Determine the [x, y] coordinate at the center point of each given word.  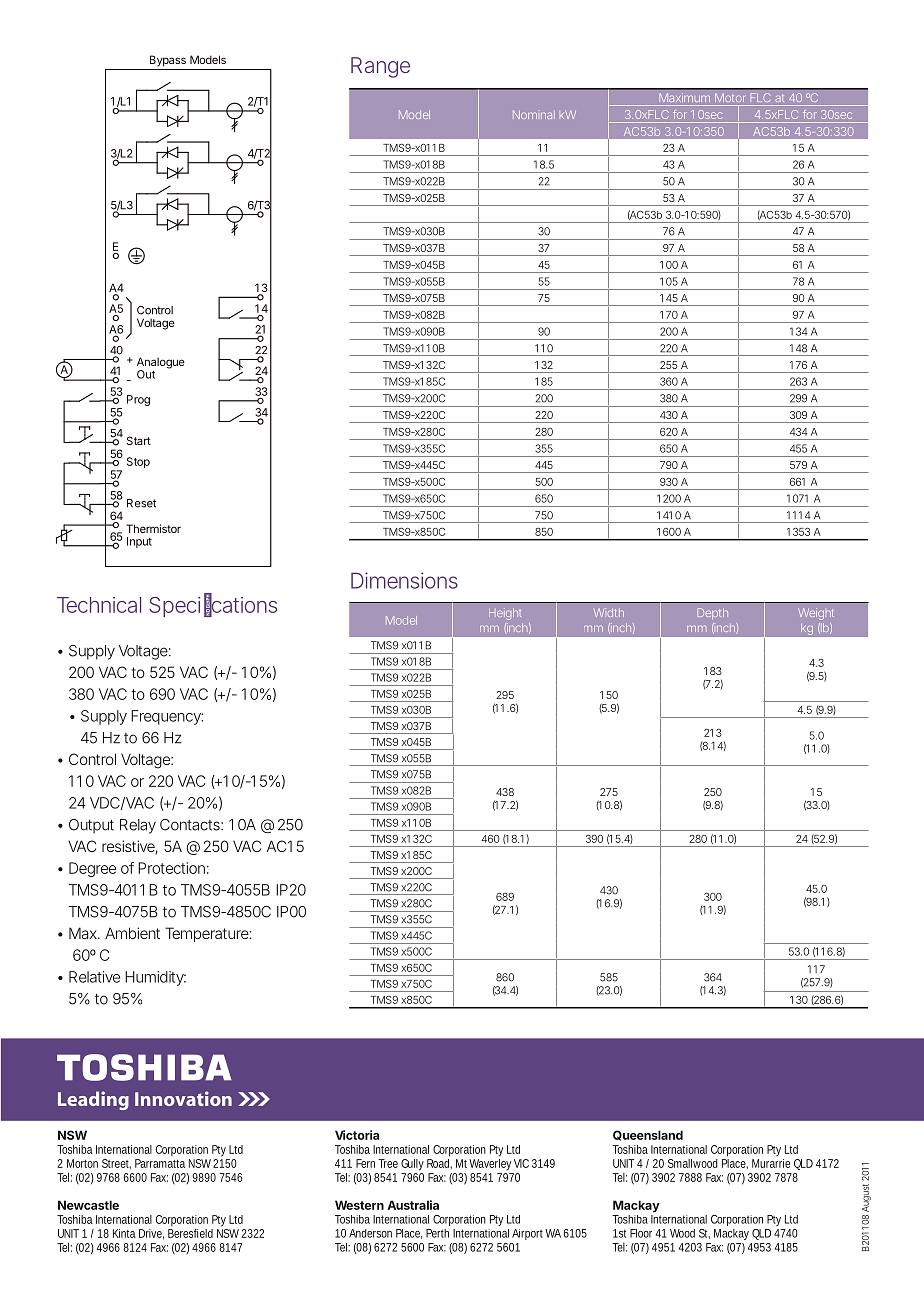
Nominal [534, 114]
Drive [151, 1234]
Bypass [168, 61]
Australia [413, 1205]
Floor [641, 1233]
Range [380, 67]
